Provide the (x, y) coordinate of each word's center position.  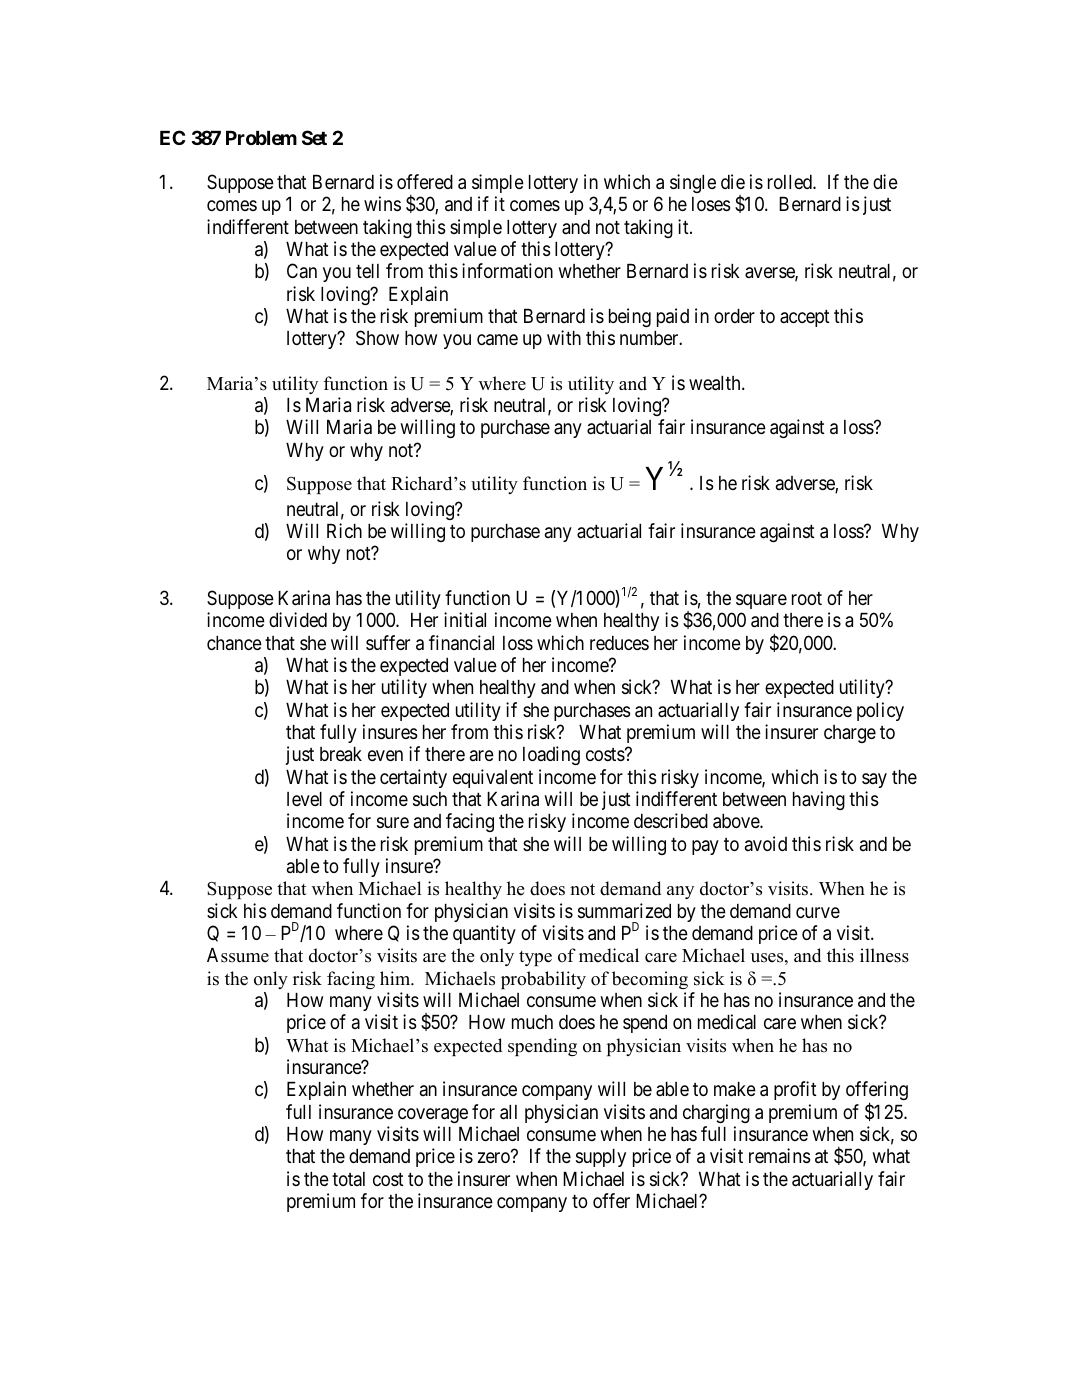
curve (818, 912)
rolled (791, 182)
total (348, 1179)
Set (314, 137)
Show (377, 338)
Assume (238, 955)
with (564, 337)
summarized (624, 910)
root (807, 598)
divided (298, 619)
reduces (619, 643)
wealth (716, 383)
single (693, 183)
